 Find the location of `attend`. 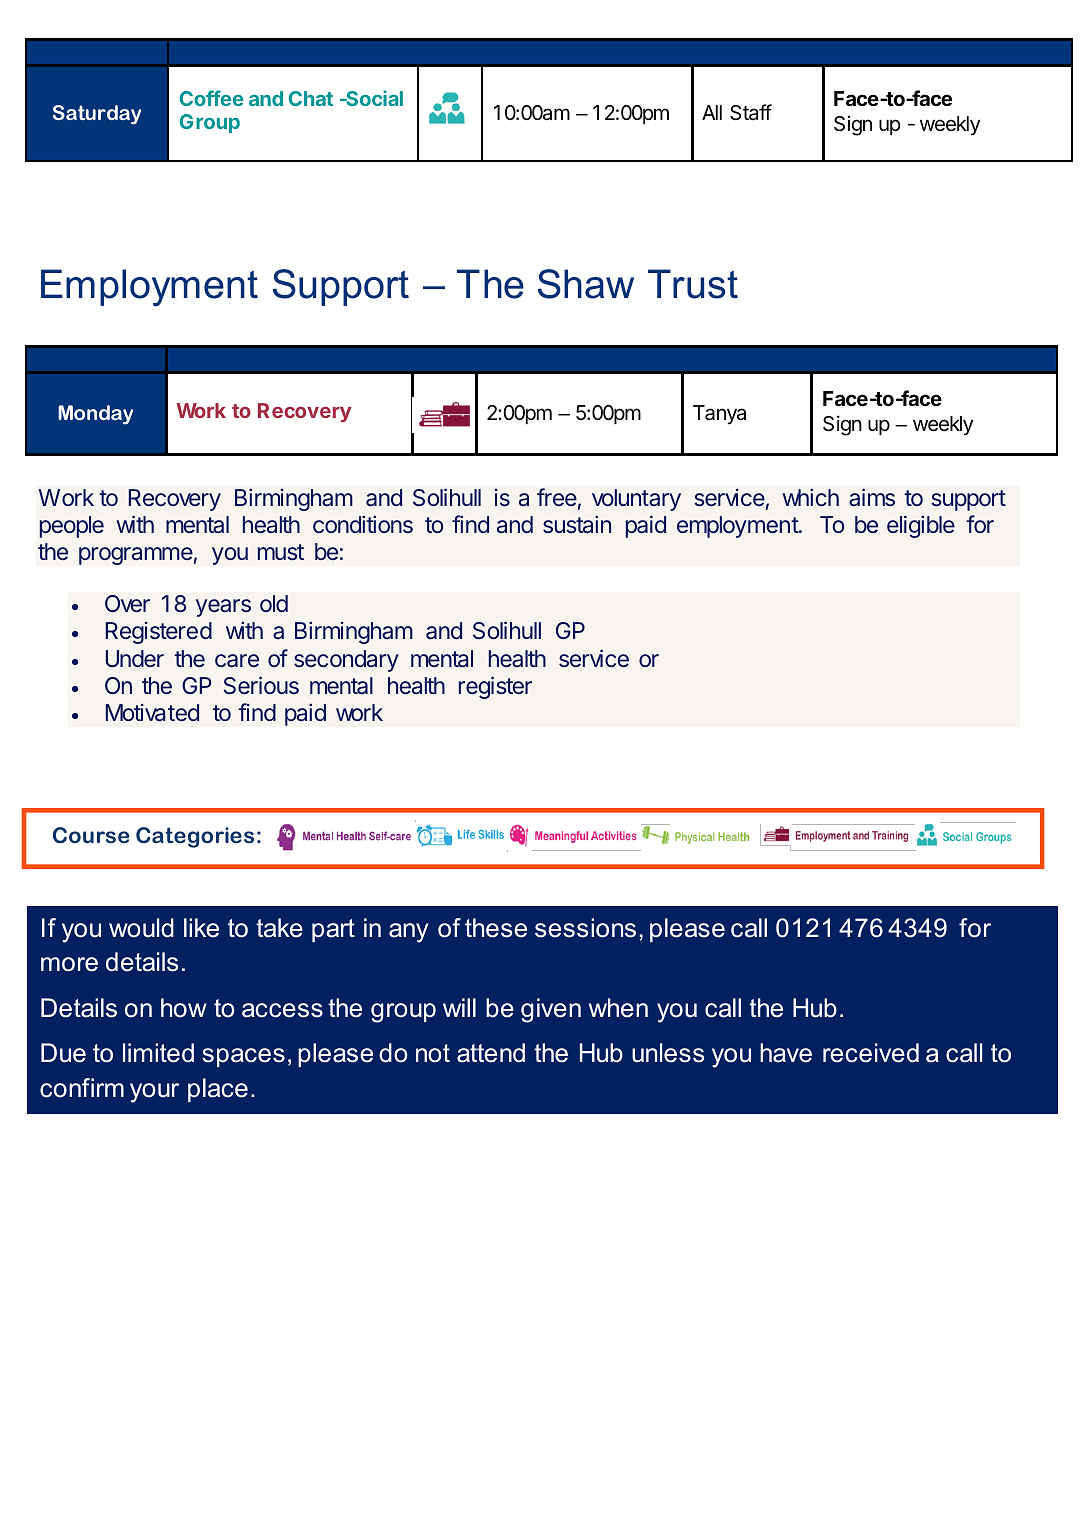

attend is located at coordinates (491, 1053).
